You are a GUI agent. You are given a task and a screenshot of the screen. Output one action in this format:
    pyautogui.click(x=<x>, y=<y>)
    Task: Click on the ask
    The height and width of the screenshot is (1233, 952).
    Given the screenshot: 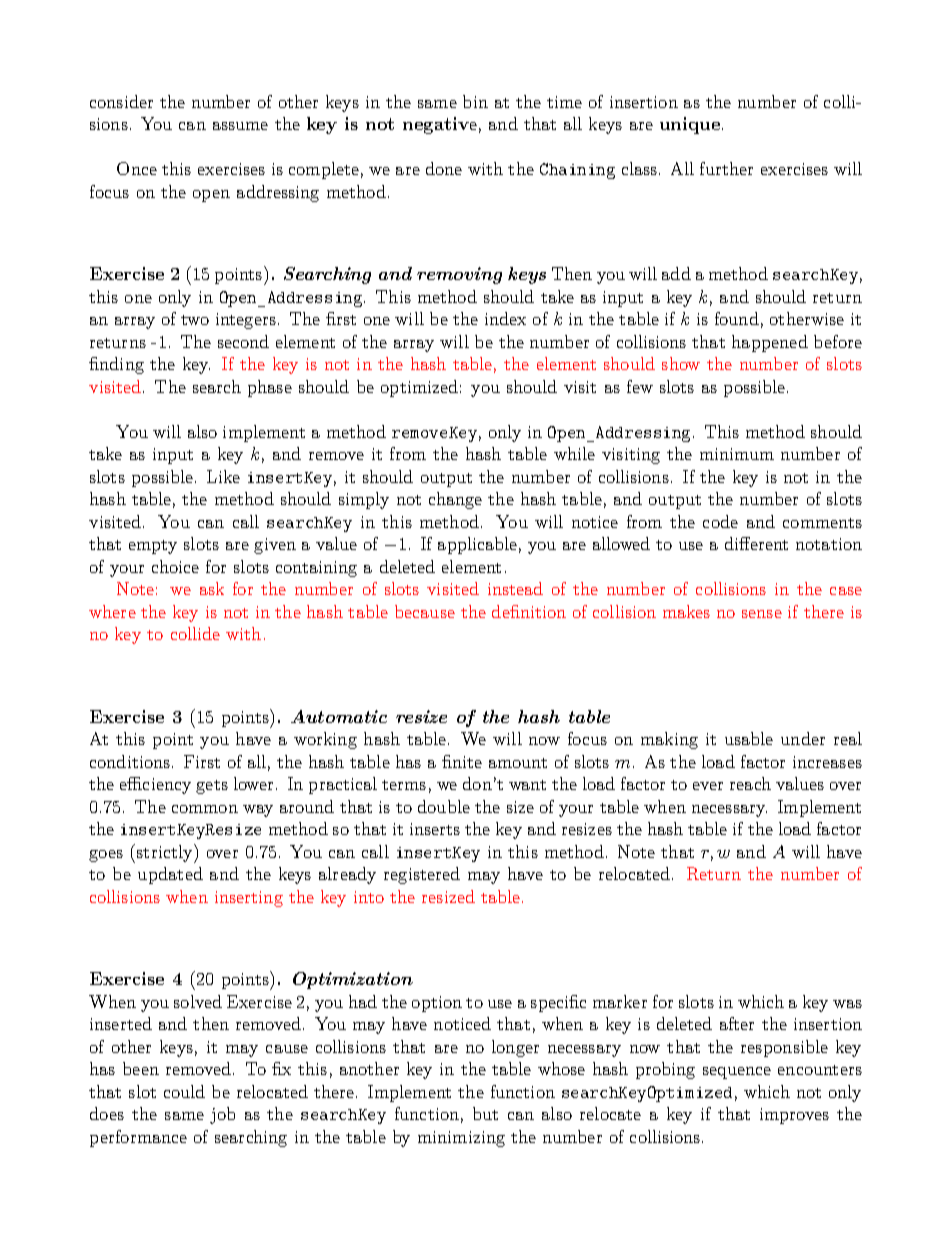 What is the action you would take?
    pyautogui.click(x=212, y=588)
